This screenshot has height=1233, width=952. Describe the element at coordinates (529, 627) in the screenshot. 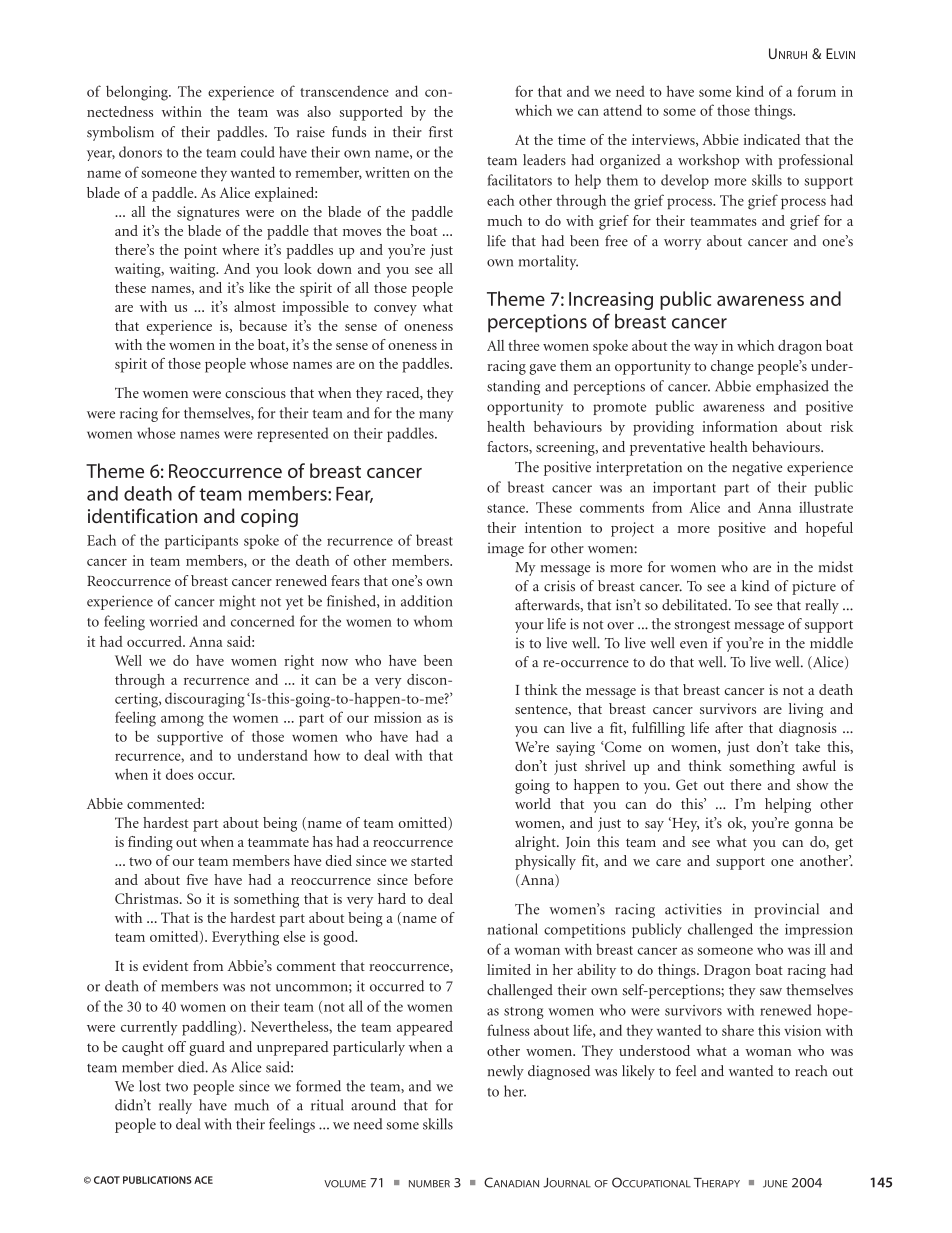

I see `your` at that location.
